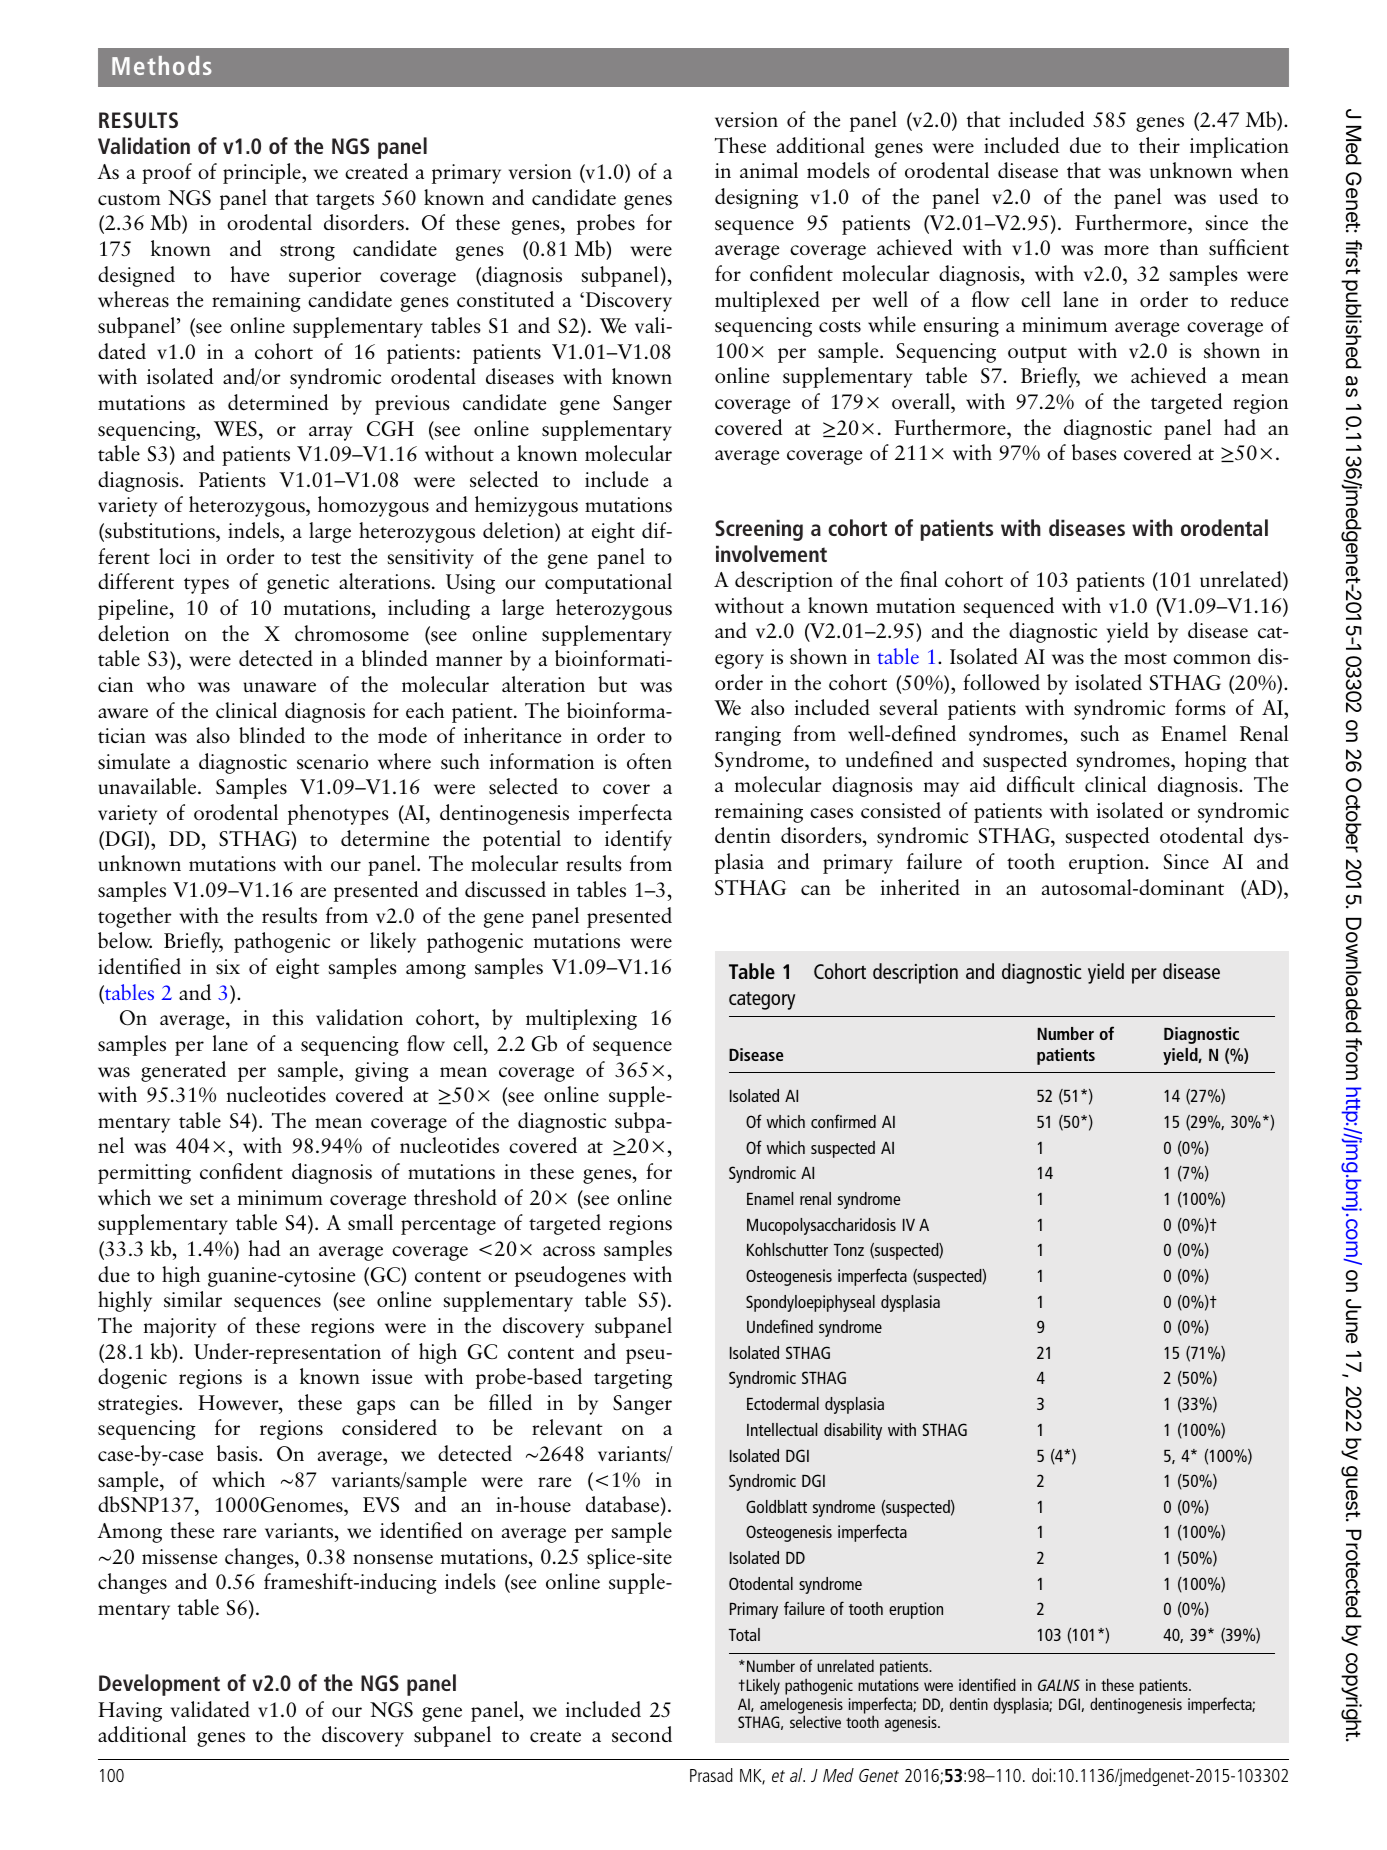  I want to click on six, so click(228, 967).
